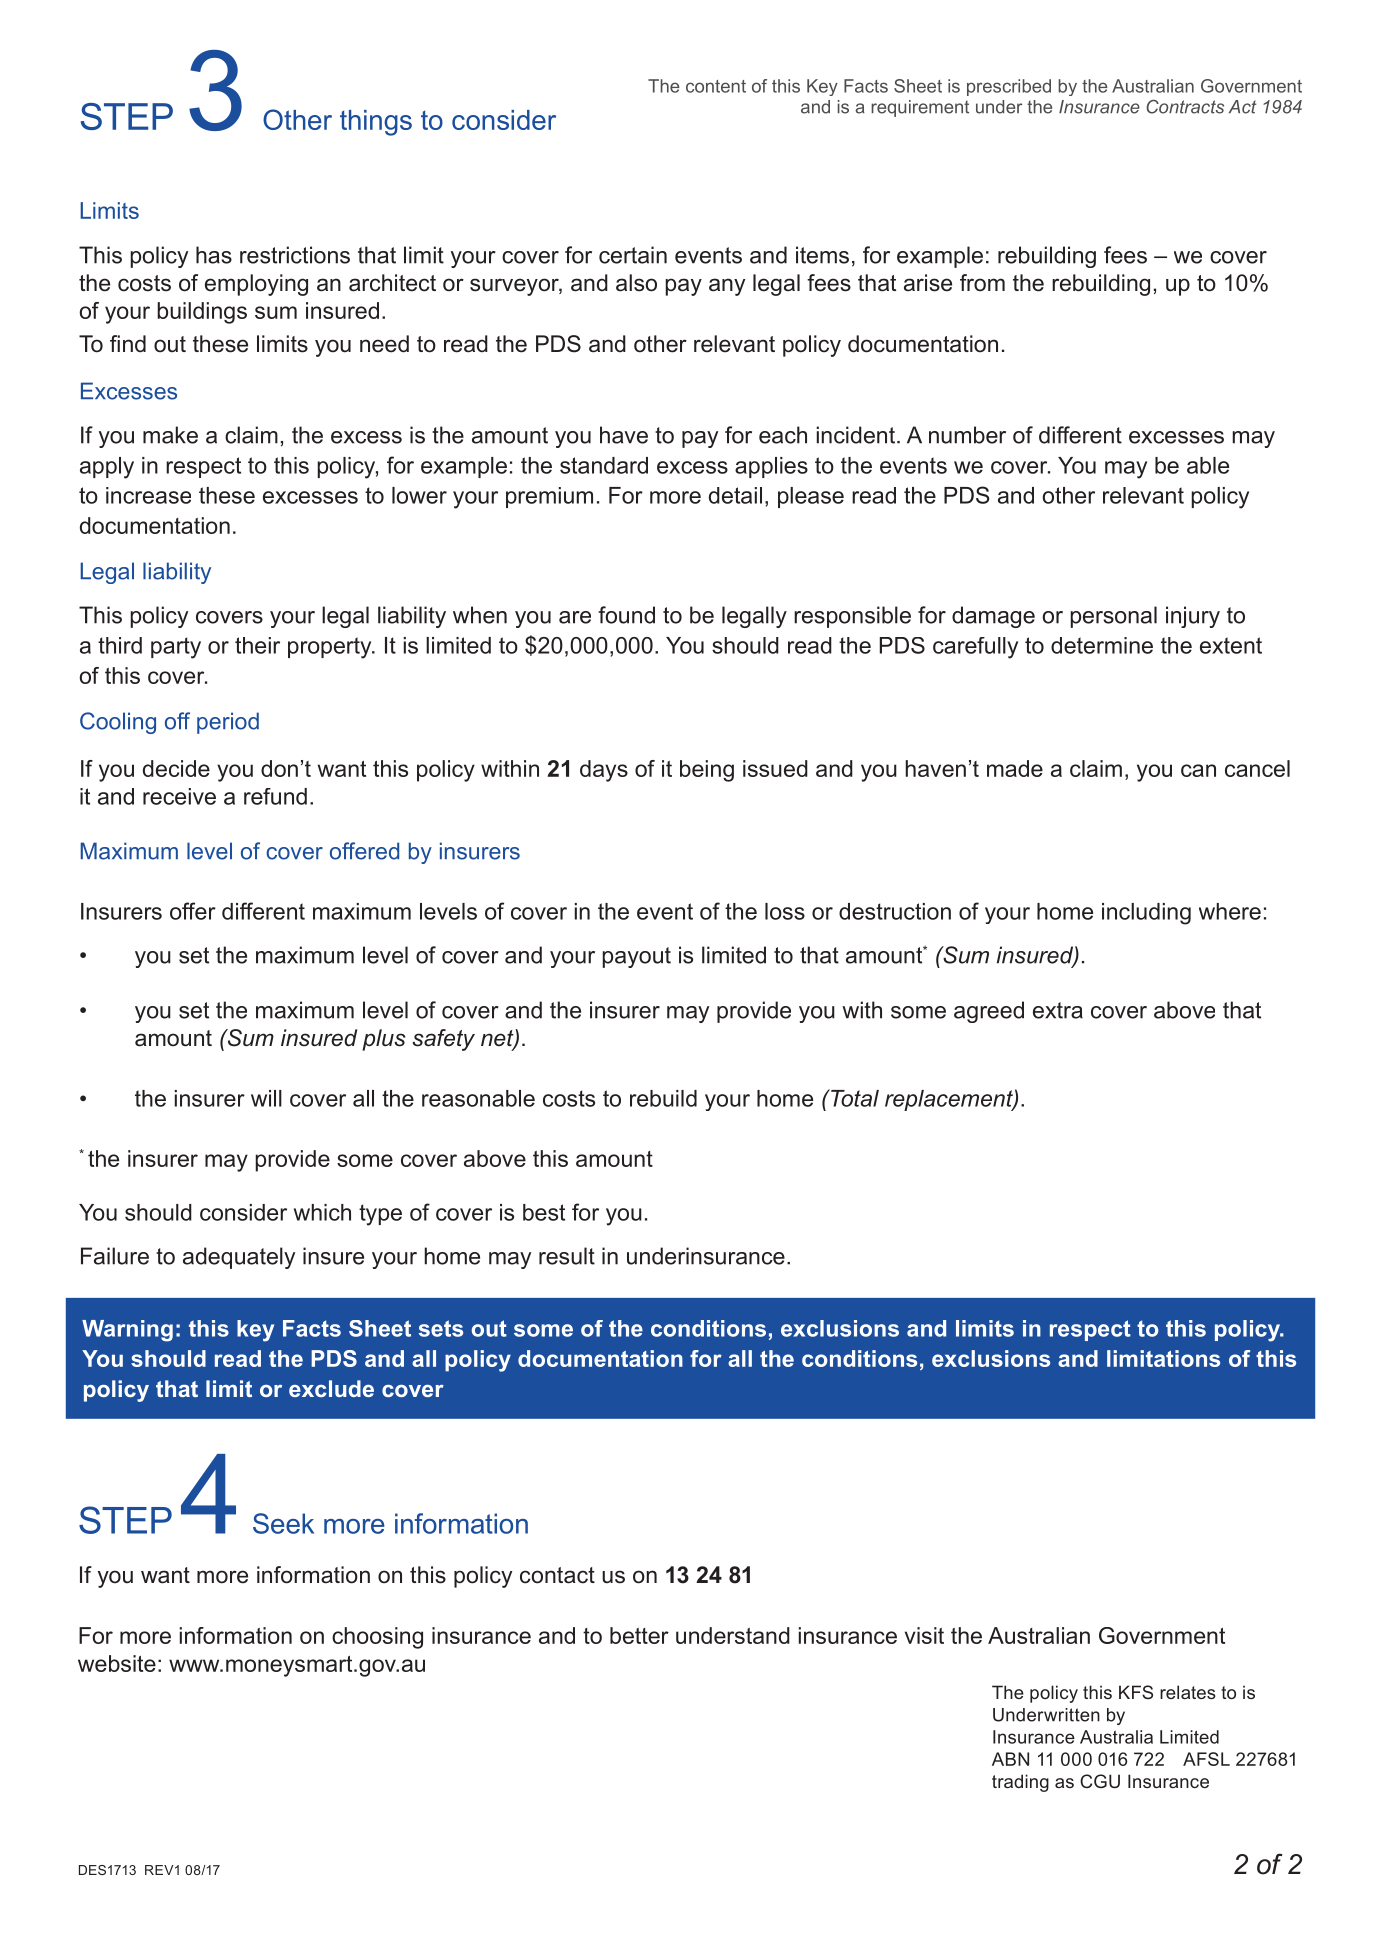 This screenshot has width=1381, height=1953. Describe the element at coordinates (716, 86) in the screenshot. I see `content` at that location.
